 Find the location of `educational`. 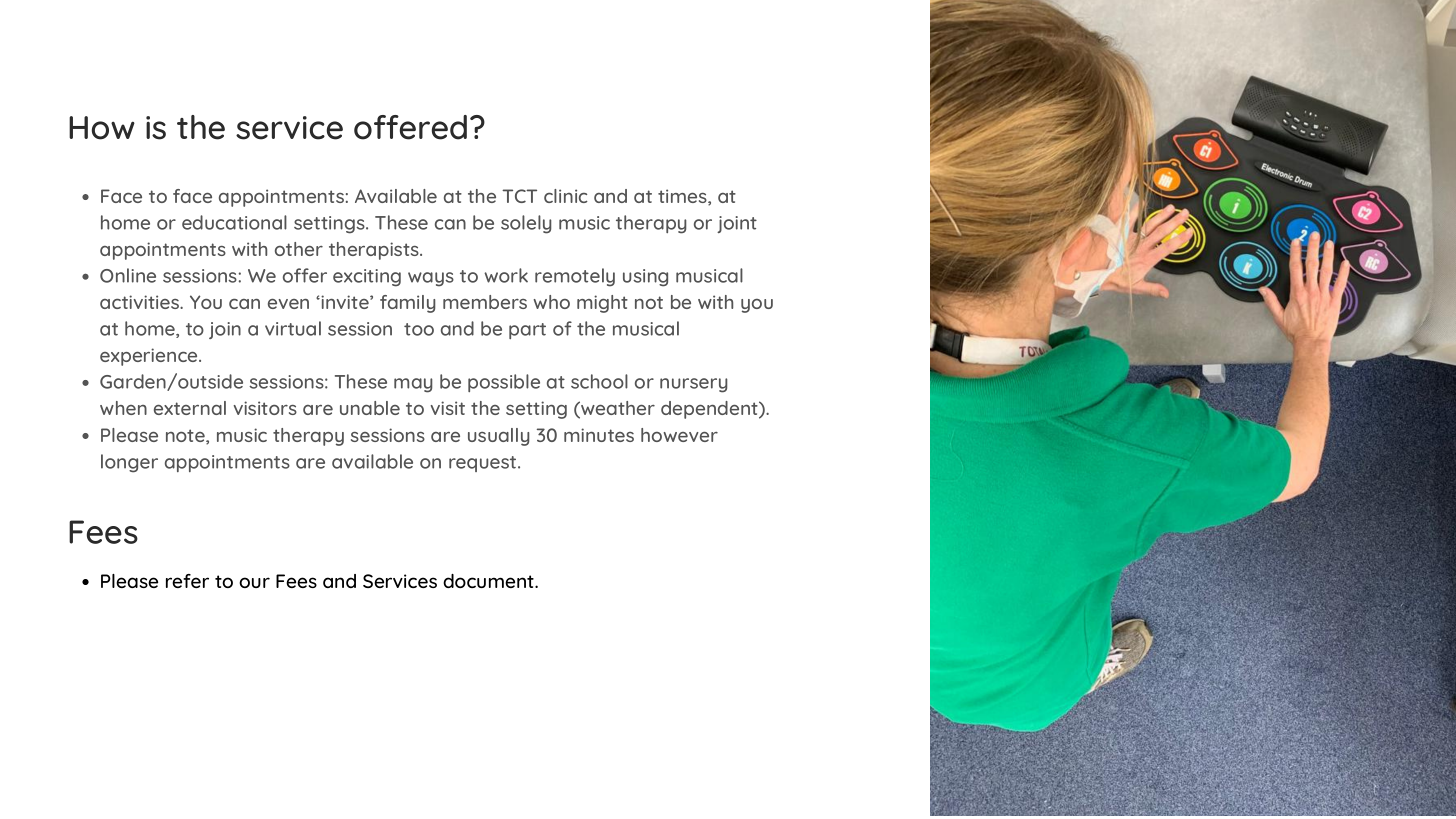

educational is located at coordinates (234, 222).
